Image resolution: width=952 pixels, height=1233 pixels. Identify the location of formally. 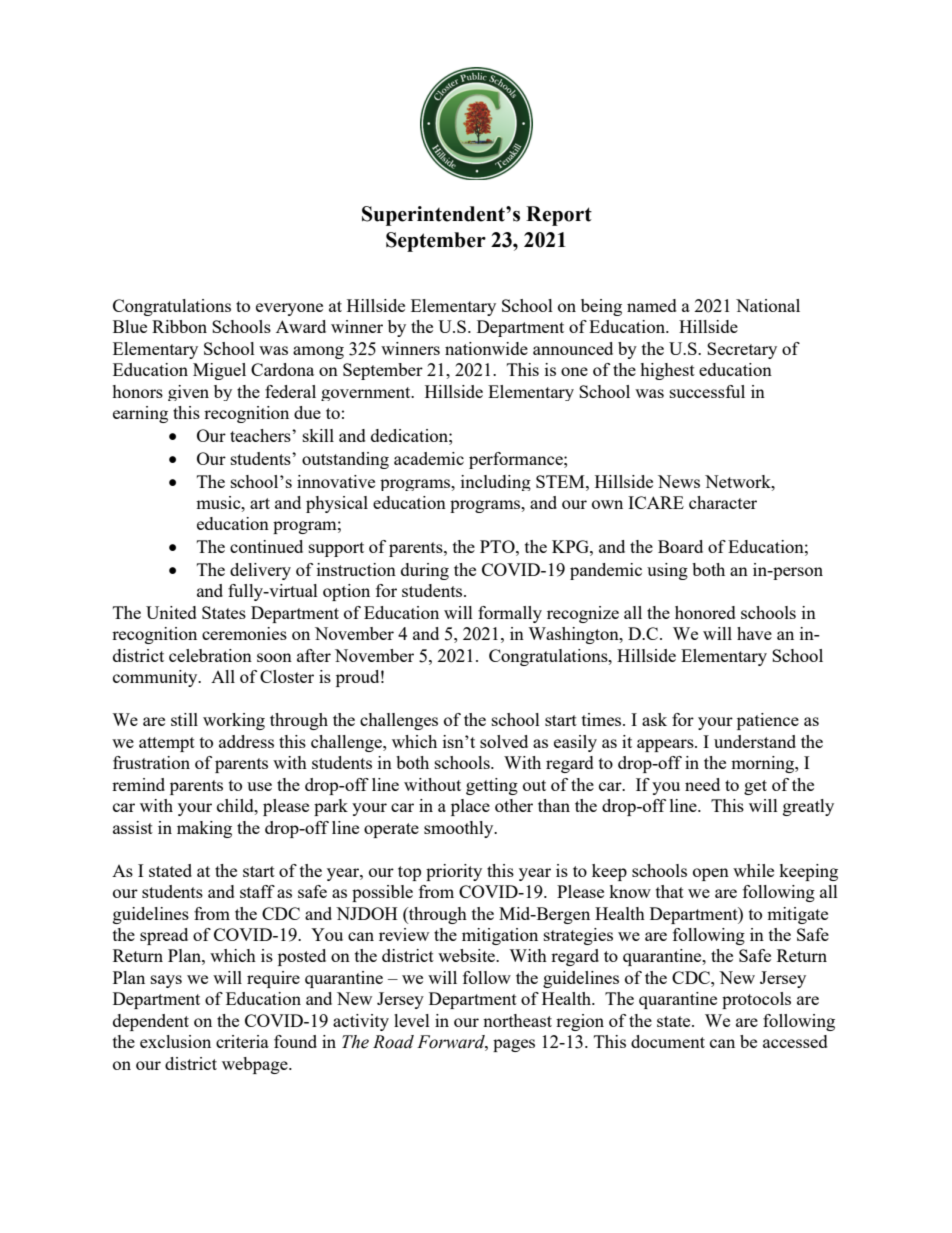
(510, 614).
